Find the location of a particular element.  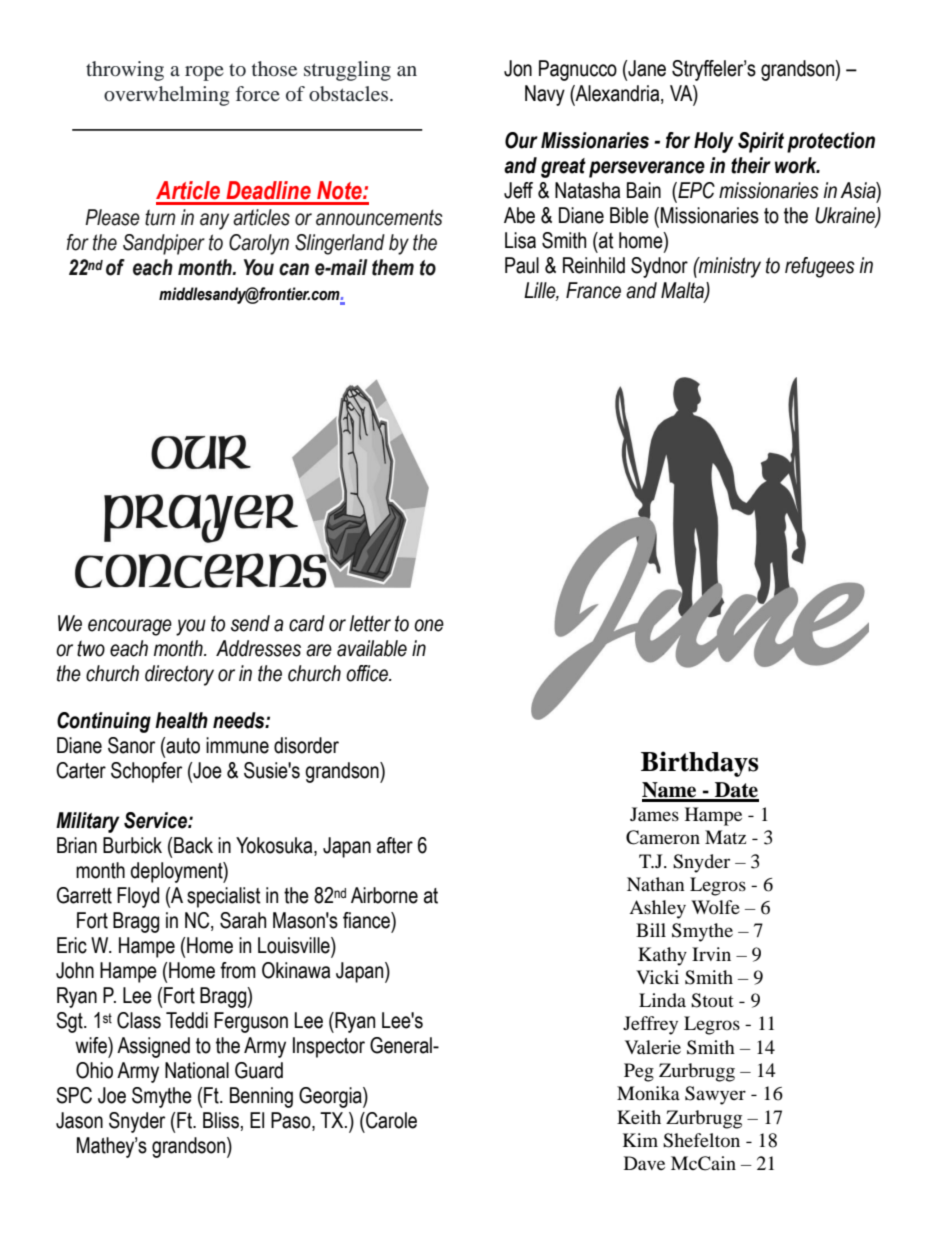

Birthdays is located at coordinates (699, 764).
